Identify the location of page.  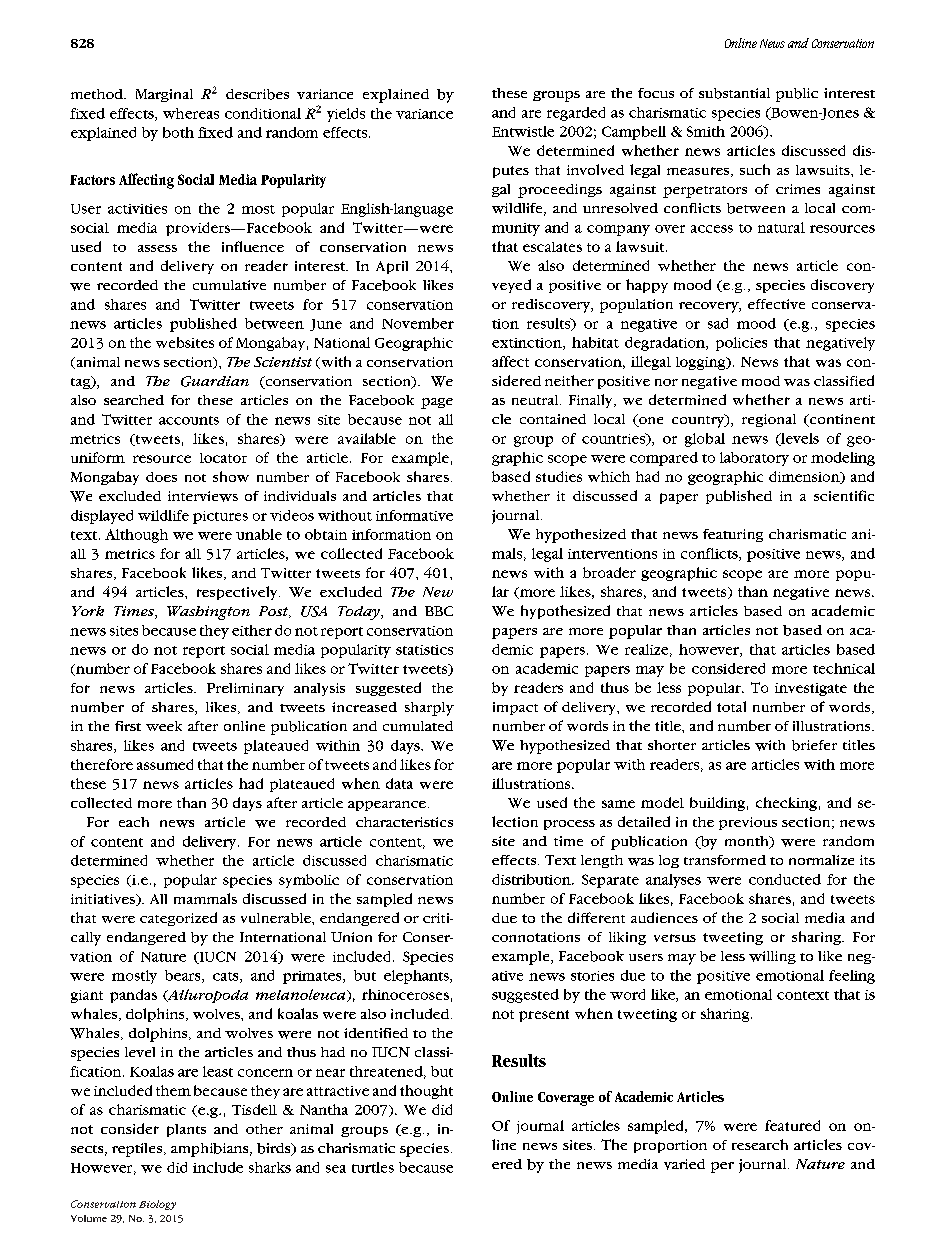
(437, 403).
